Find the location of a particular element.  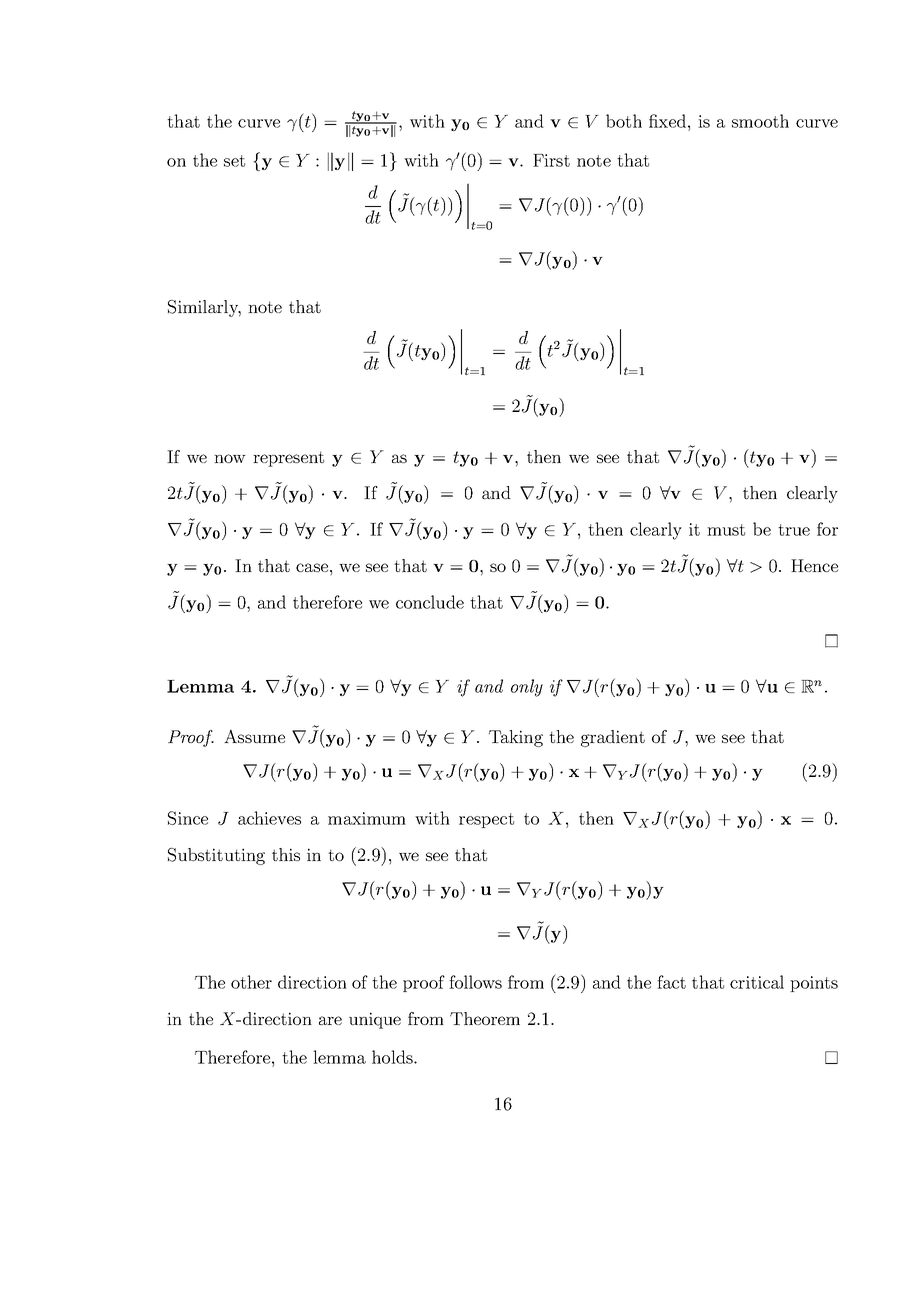

other is located at coordinates (251, 982).
